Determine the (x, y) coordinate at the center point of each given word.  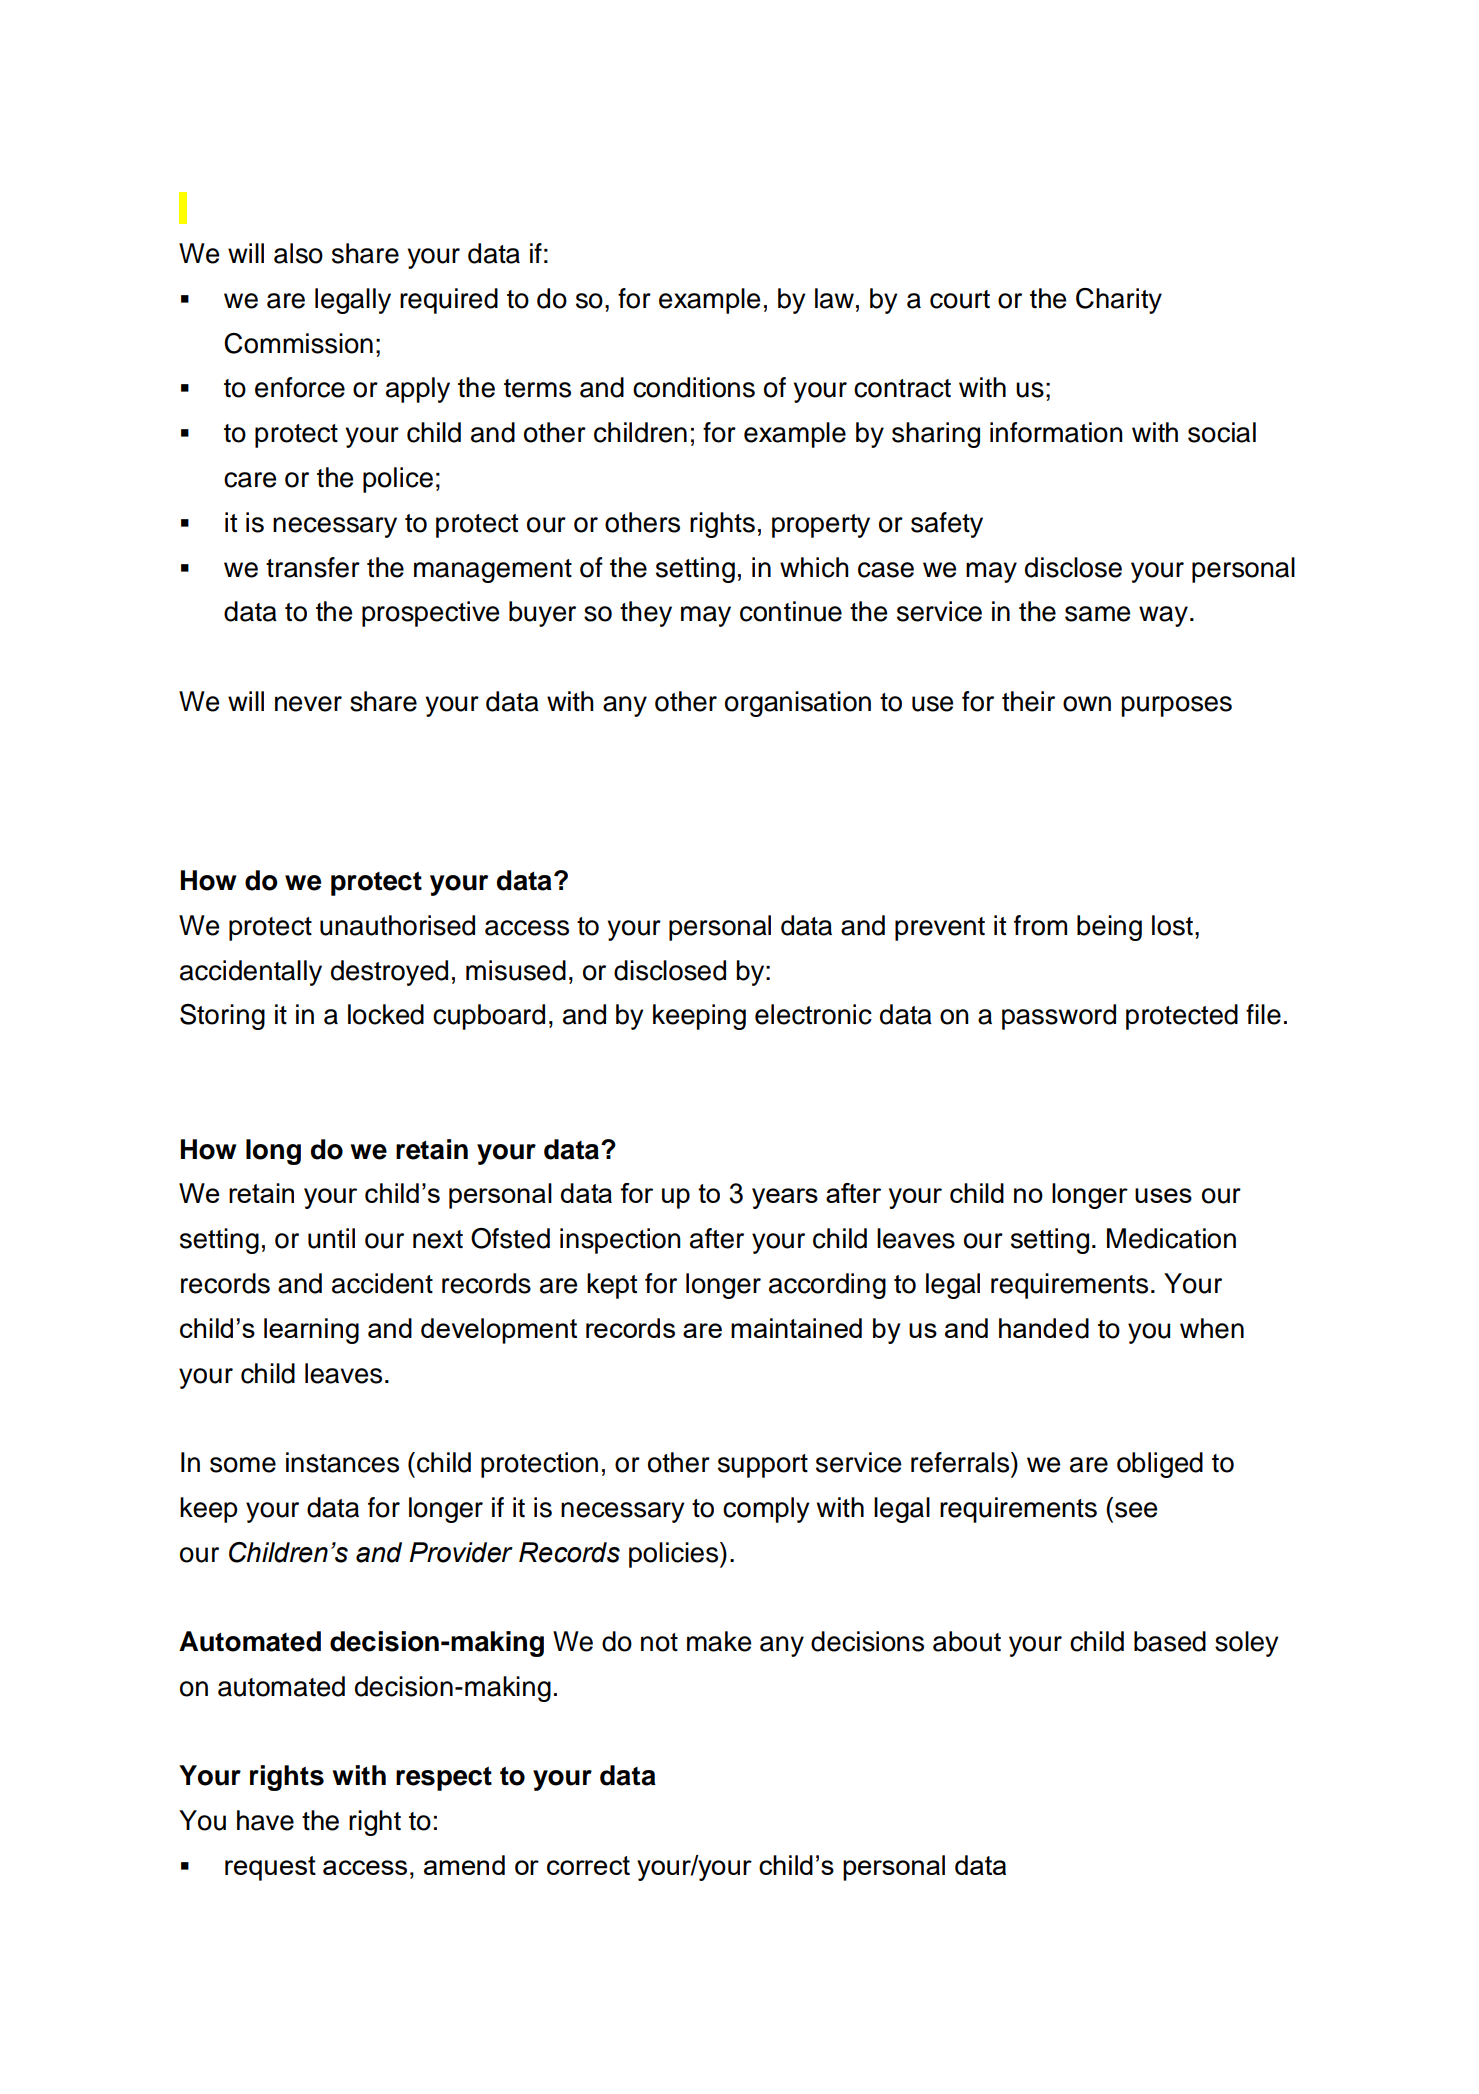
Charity (1119, 301)
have (265, 1820)
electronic (813, 1014)
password (1059, 1017)
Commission (298, 343)
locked (386, 1014)
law (834, 298)
